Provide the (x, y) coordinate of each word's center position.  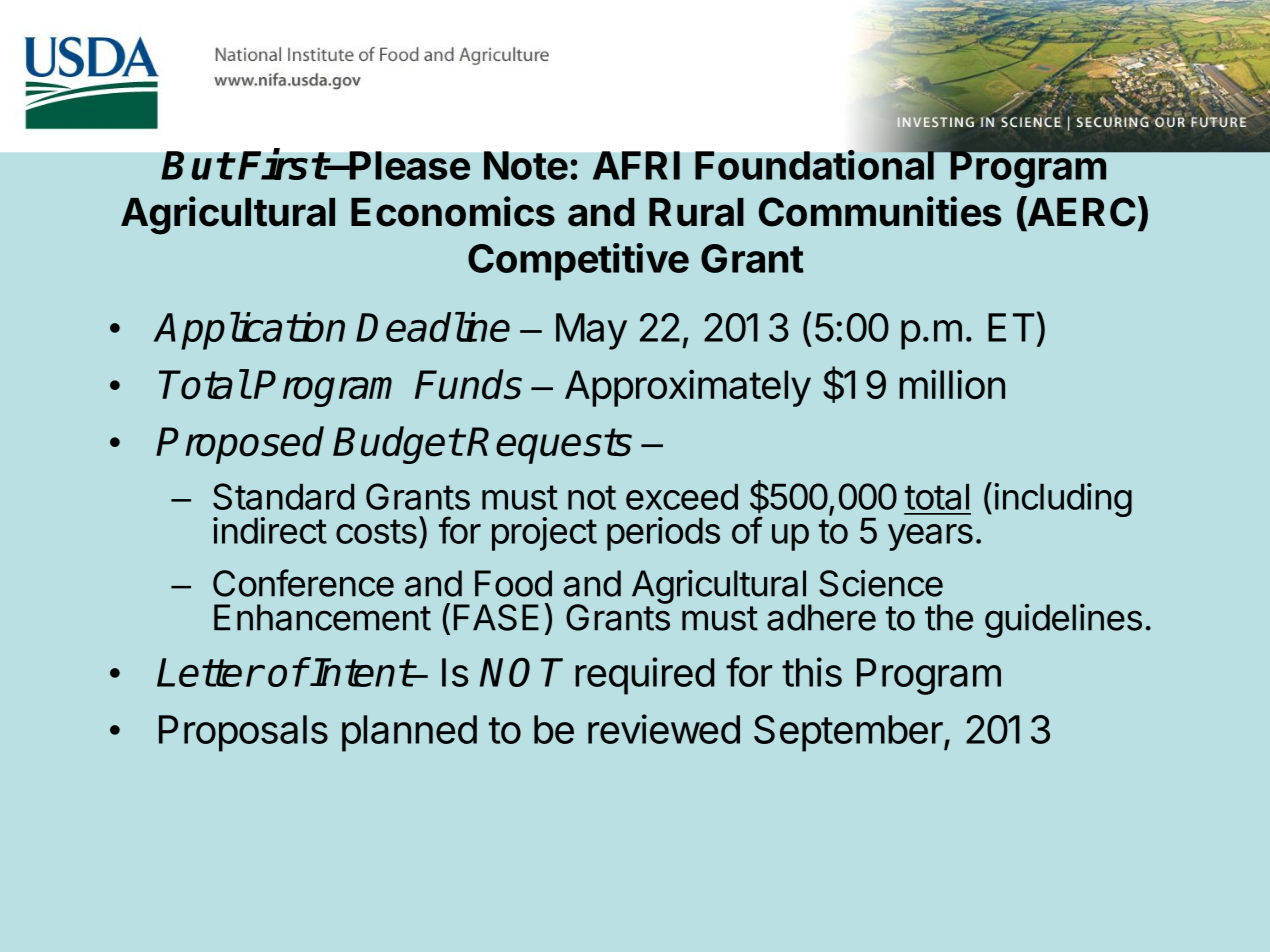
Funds (468, 384)
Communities (880, 211)
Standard (283, 496)
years (930, 537)
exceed (682, 496)
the (949, 617)
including (1063, 500)
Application (249, 331)
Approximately (688, 388)
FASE (496, 617)
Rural (696, 212)
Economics (453, 211)
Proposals (243, 733)
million (952, 384)
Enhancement (322, 617)
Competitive (578, 262)
